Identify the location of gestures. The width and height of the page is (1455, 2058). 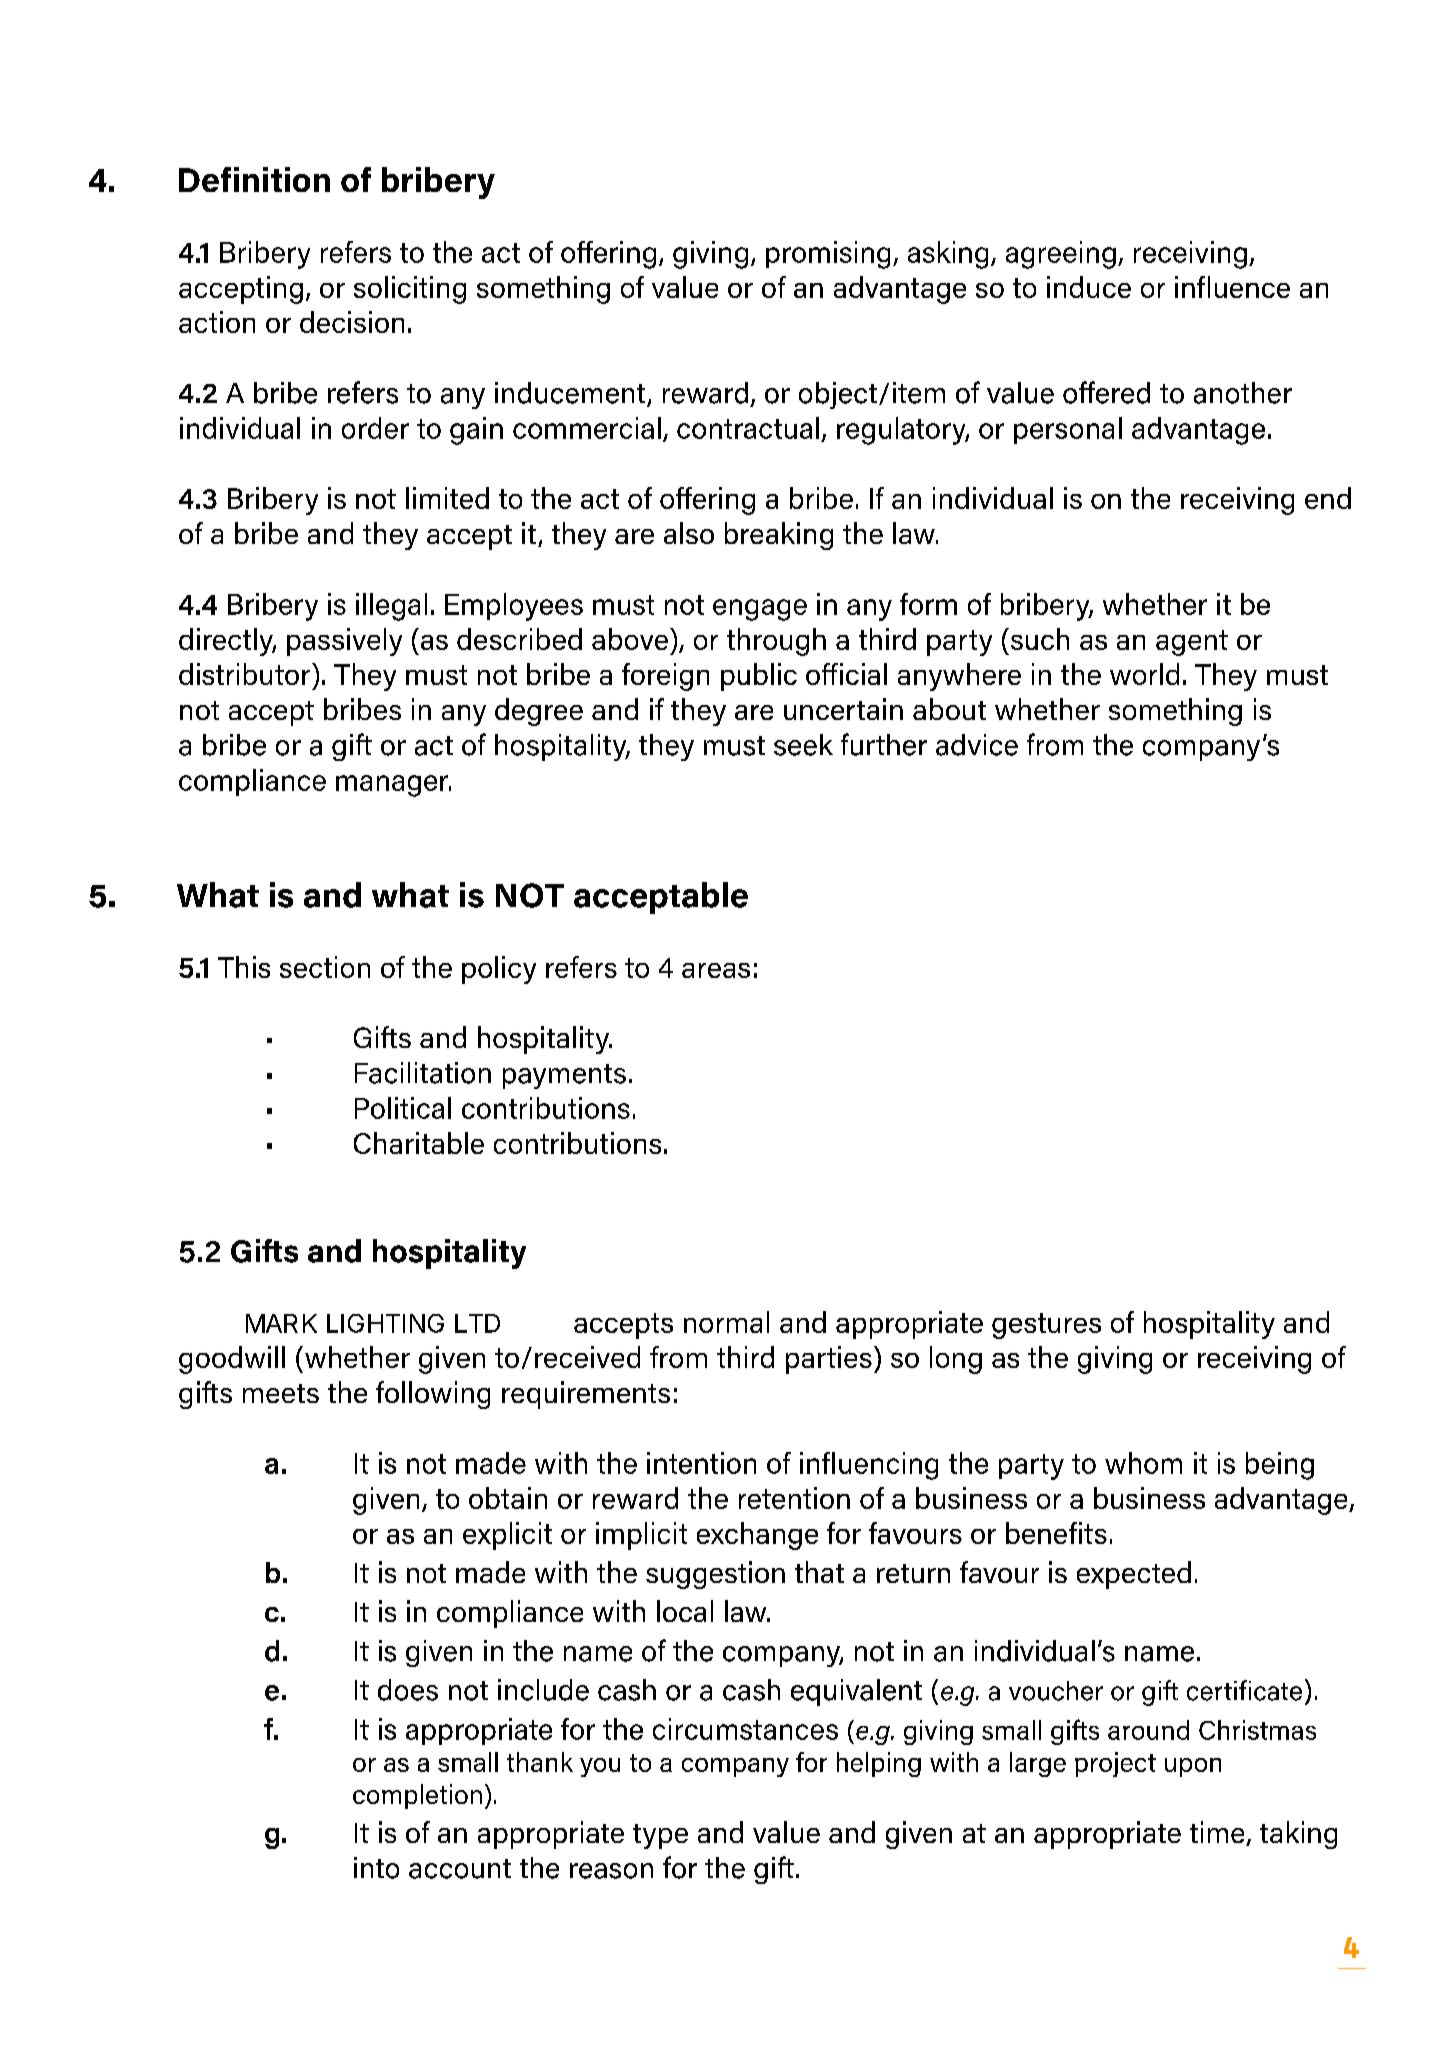
(1046, 1326).
